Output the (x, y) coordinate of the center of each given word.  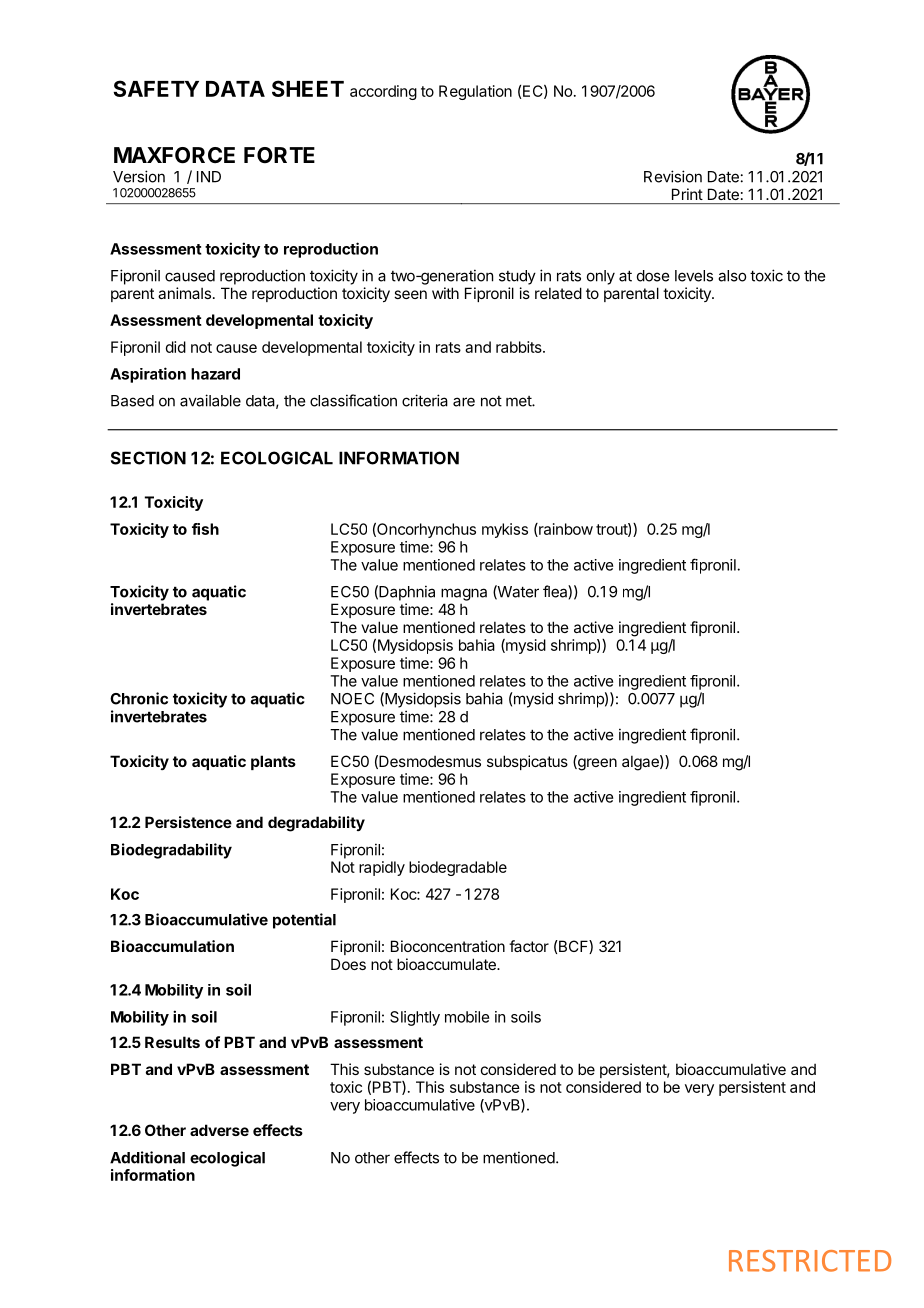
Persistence (188, 822)
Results (172, 1042)
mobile (467, 1017)
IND (209, 177)
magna (464, 594)
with (445, 293)
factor (529, 946)
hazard (215, 374)
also (732, 276)
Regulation (475, 92)
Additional (147, 1157)
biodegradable (458, 868)
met (519, 401)
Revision (673, 176)
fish (205, 529)
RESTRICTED (810, 1261)
